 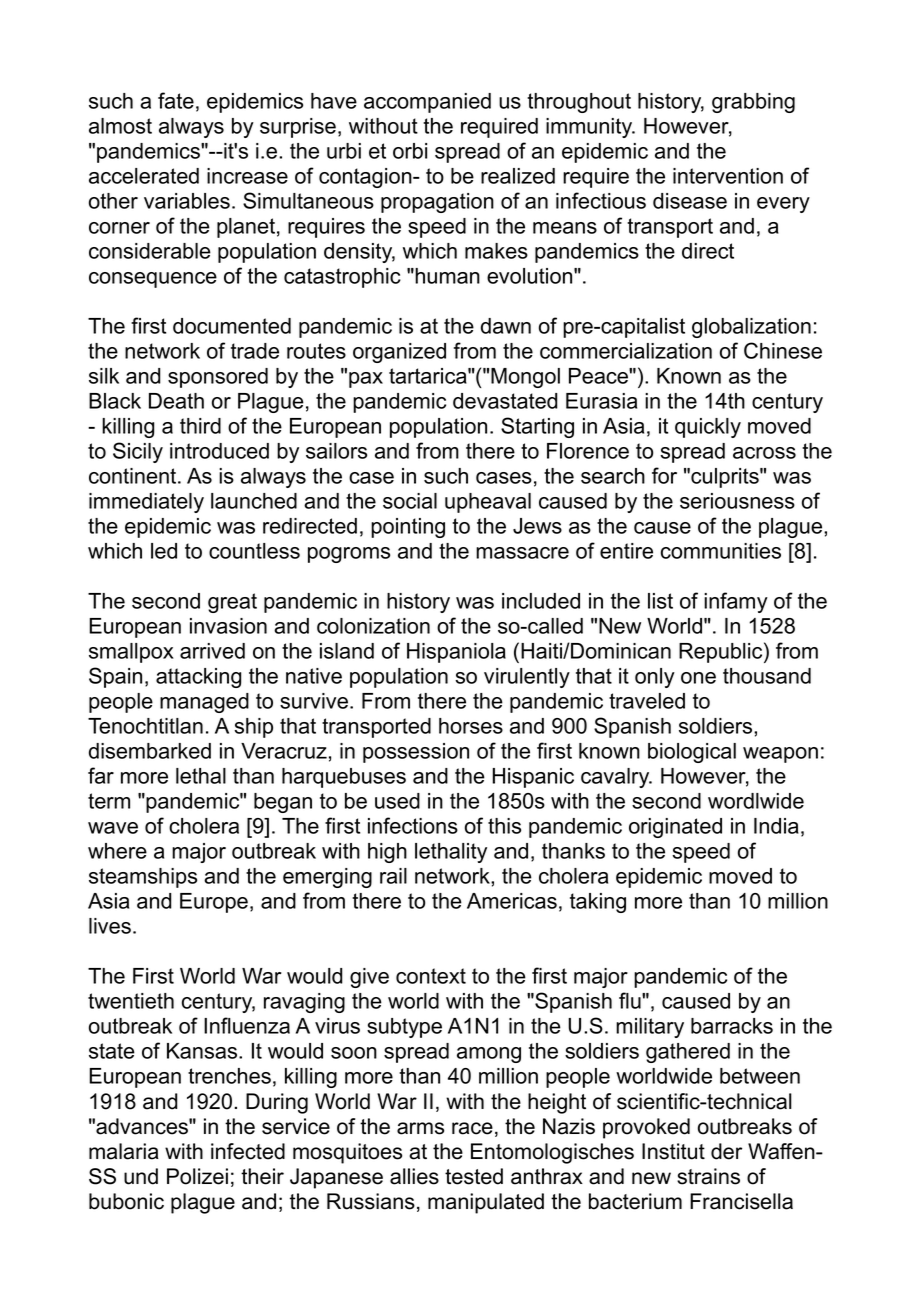 I want to click on intervention, so click(x=728, y=176).
